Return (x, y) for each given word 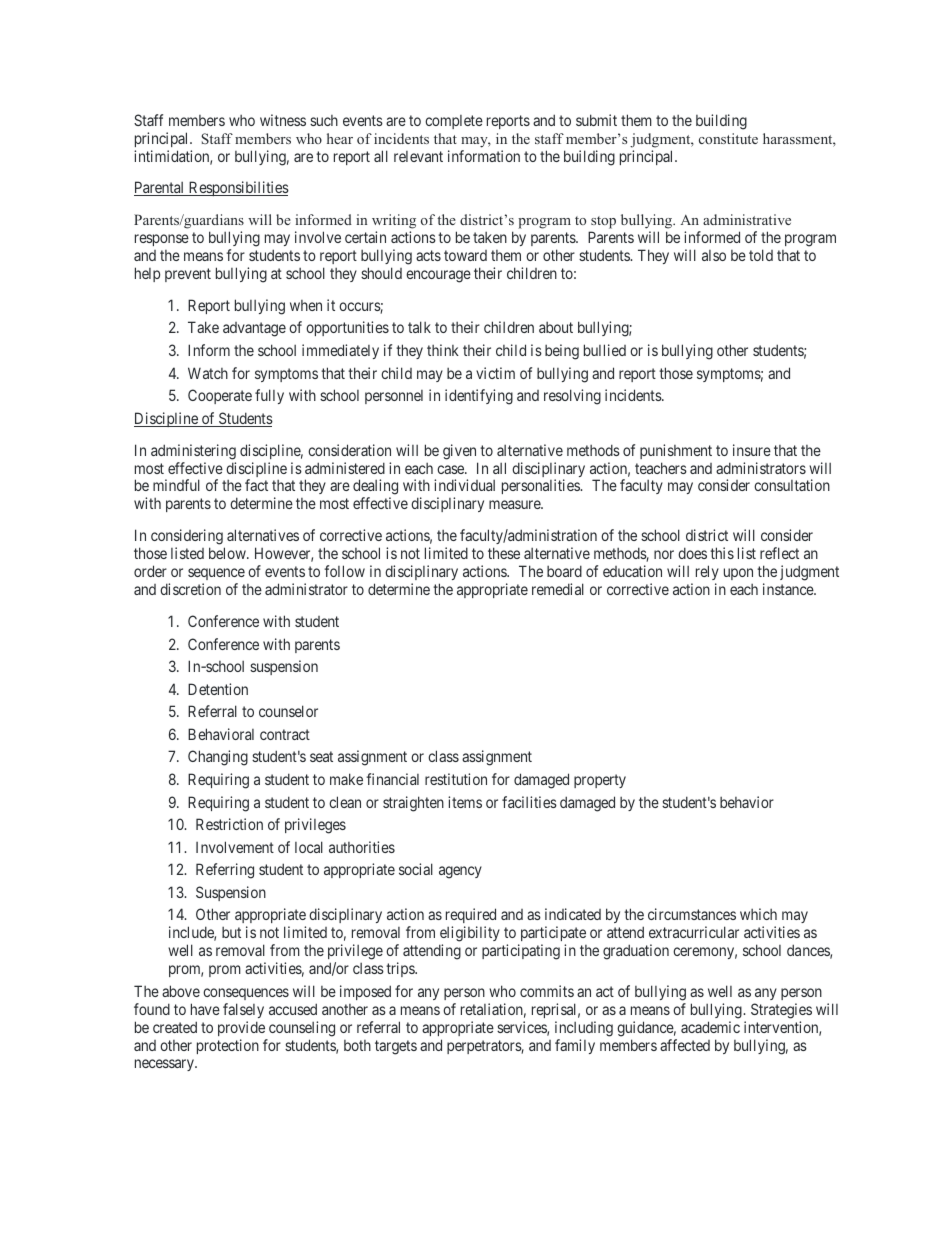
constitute (728, 138)
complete (454, 122)
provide (241, 1028)
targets (396, 1047)
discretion (190, 589)
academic (710, 1027)
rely (705, 574)
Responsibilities (238, 188)
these (504, 553)
